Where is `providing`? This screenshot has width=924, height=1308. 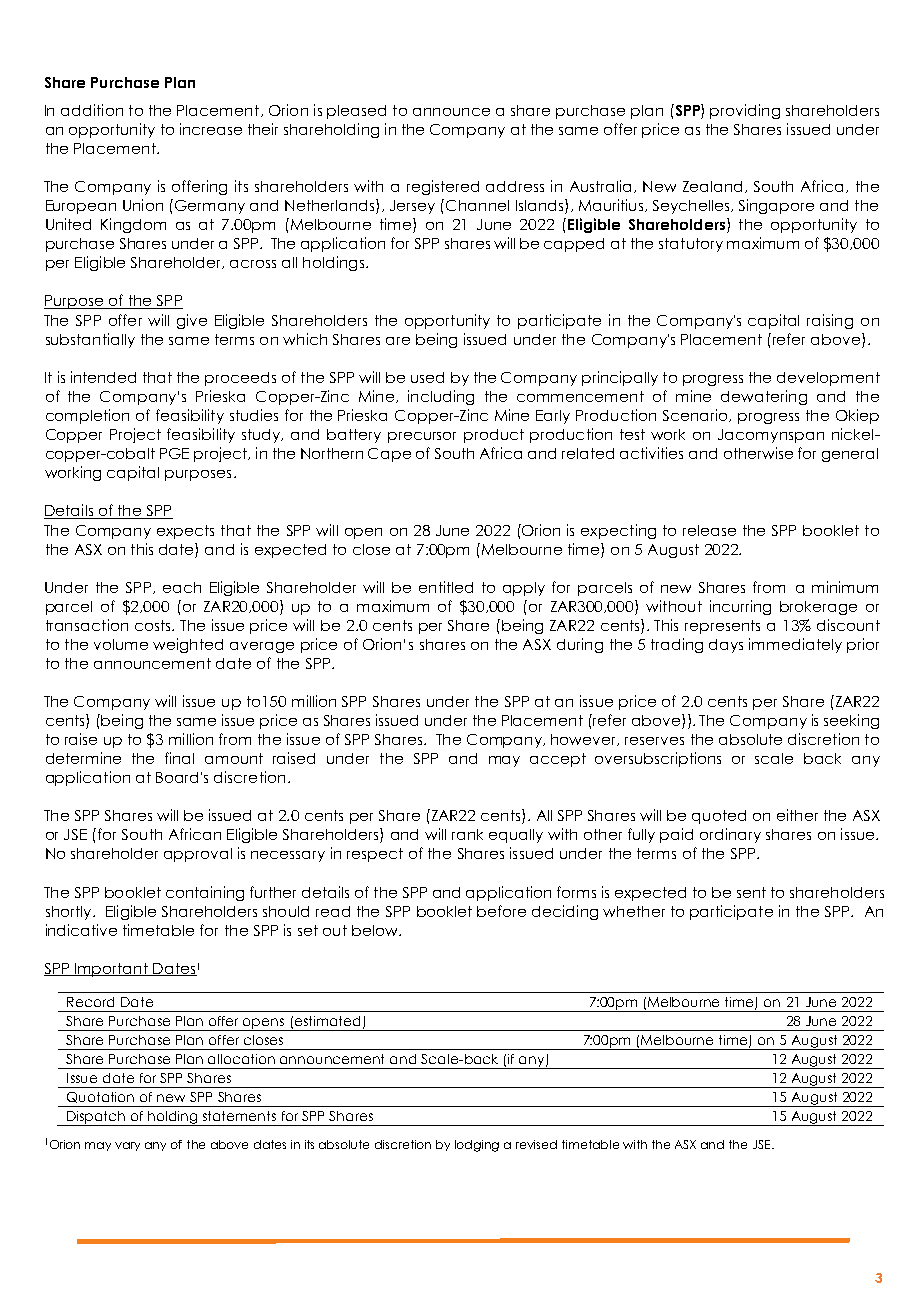 providing is located at coordinates (745, 111).
